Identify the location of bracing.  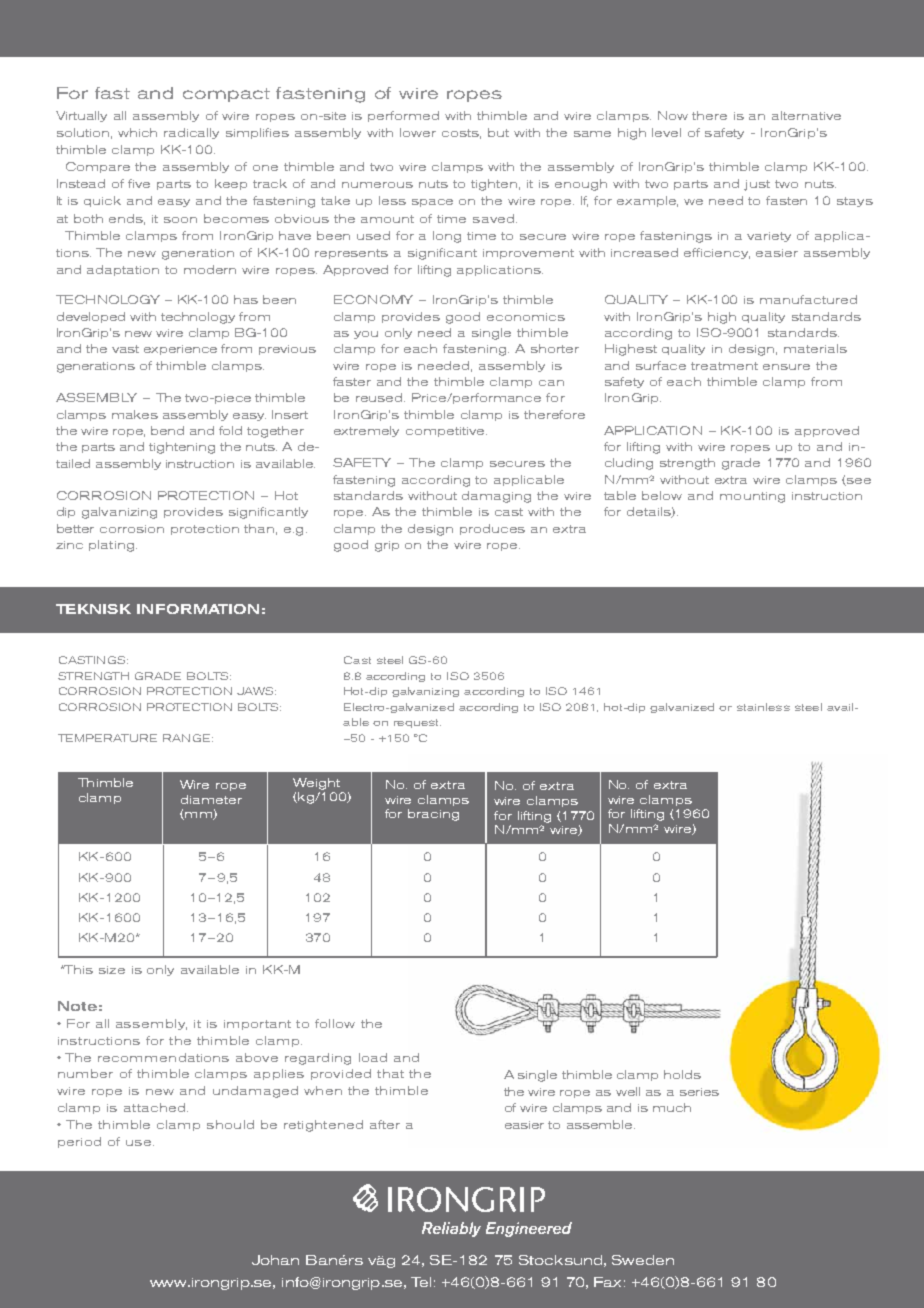
(433, 815).
